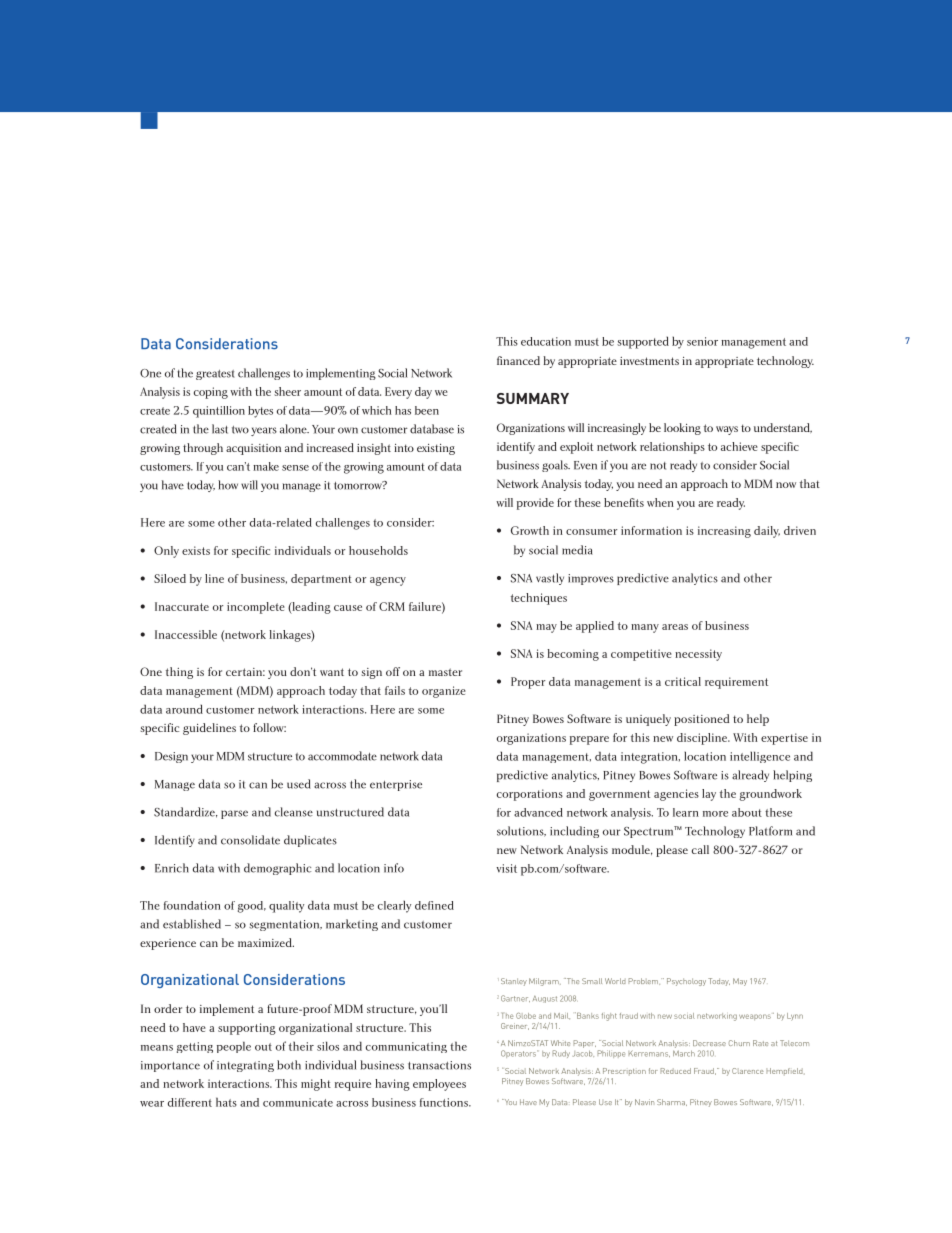 The height and width of the document is (1233, 952). I want to click on employees, so click(439, 1085).
